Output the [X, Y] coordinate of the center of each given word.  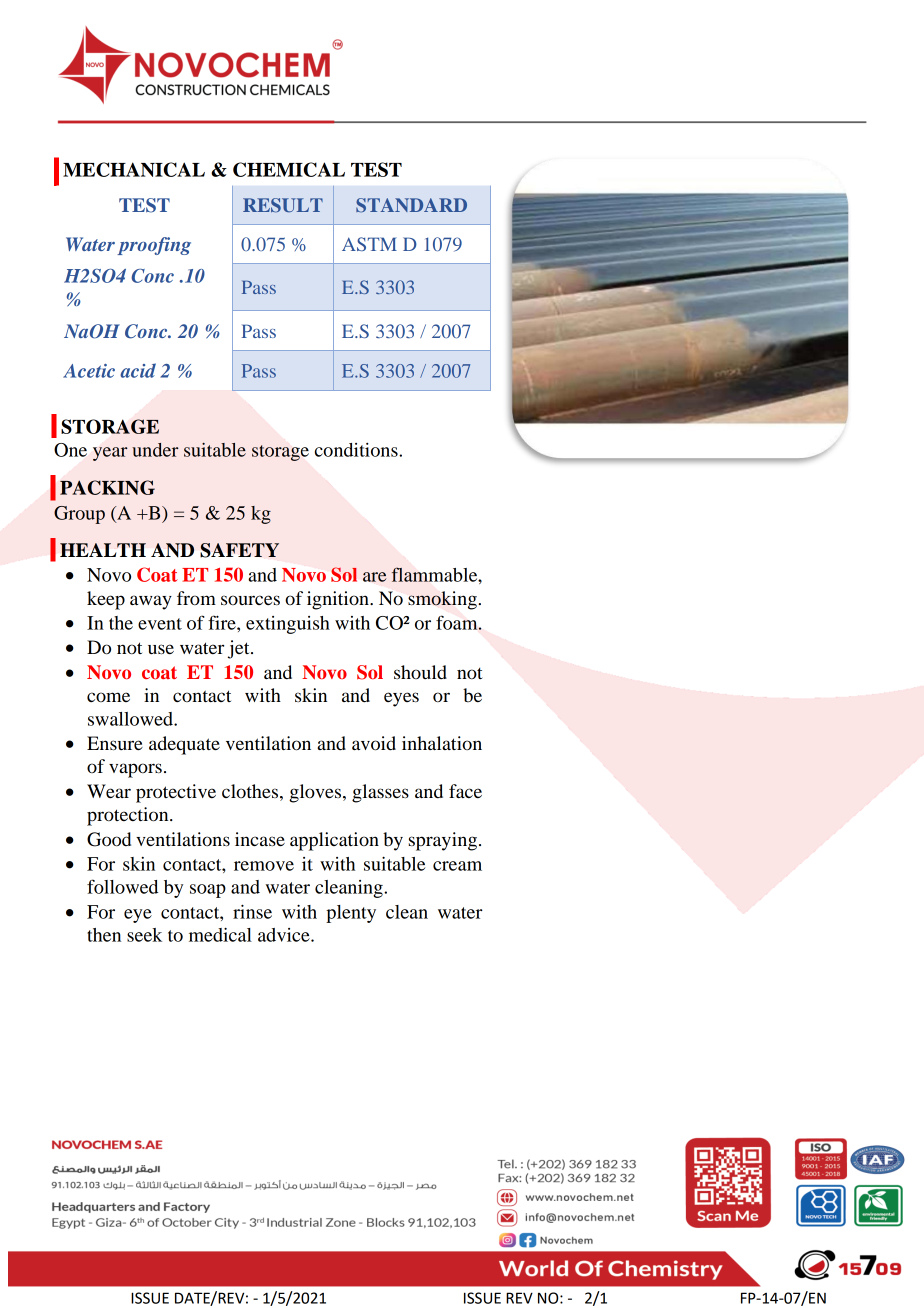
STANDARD [411, 205]
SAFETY [239, 550]
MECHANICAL [134, 169]
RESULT [283, 205]
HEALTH [103, 550]
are [374, 577]
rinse [252, 911]
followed [122, 886]
